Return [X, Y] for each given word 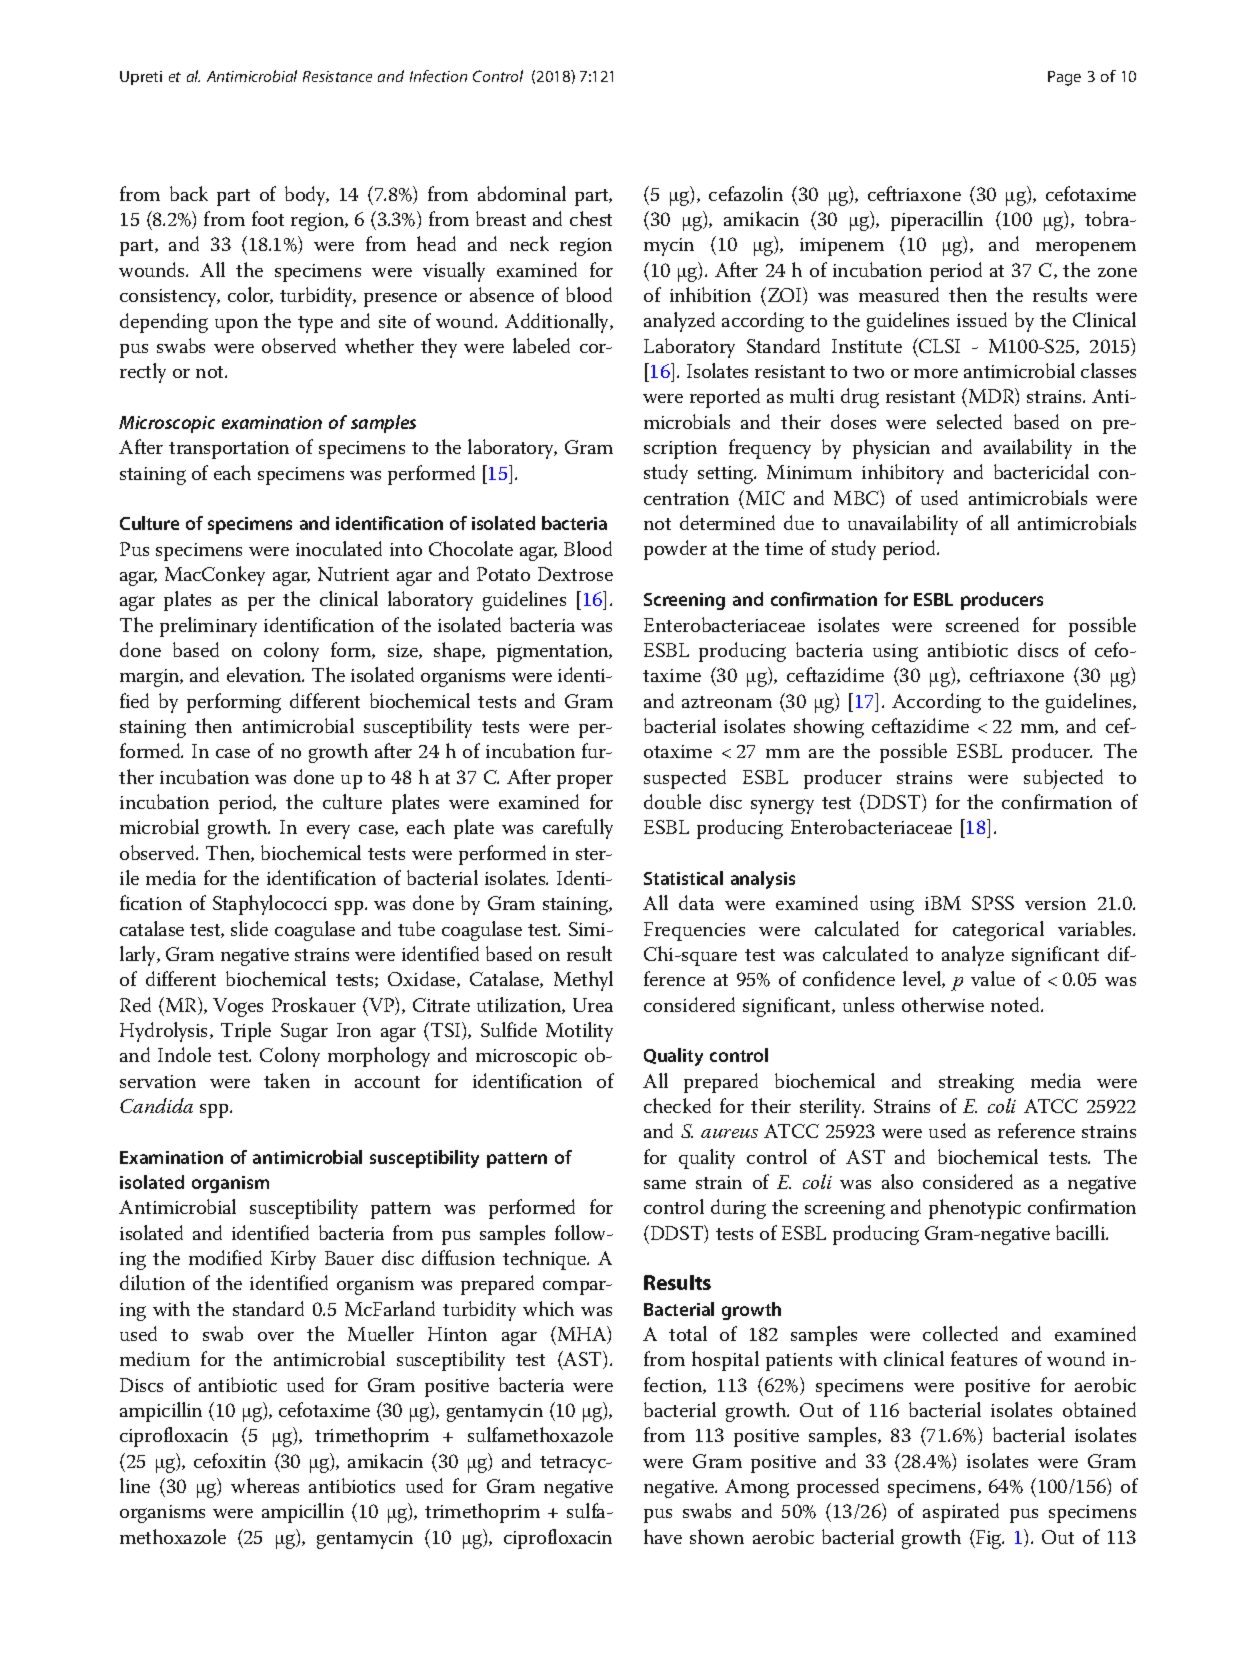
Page [1064, 78]
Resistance [337, 76]
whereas [265, 1485]
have [663, 1536]
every [328, 832]
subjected [1063, 779]
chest [591, 218]
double [672, 801]
